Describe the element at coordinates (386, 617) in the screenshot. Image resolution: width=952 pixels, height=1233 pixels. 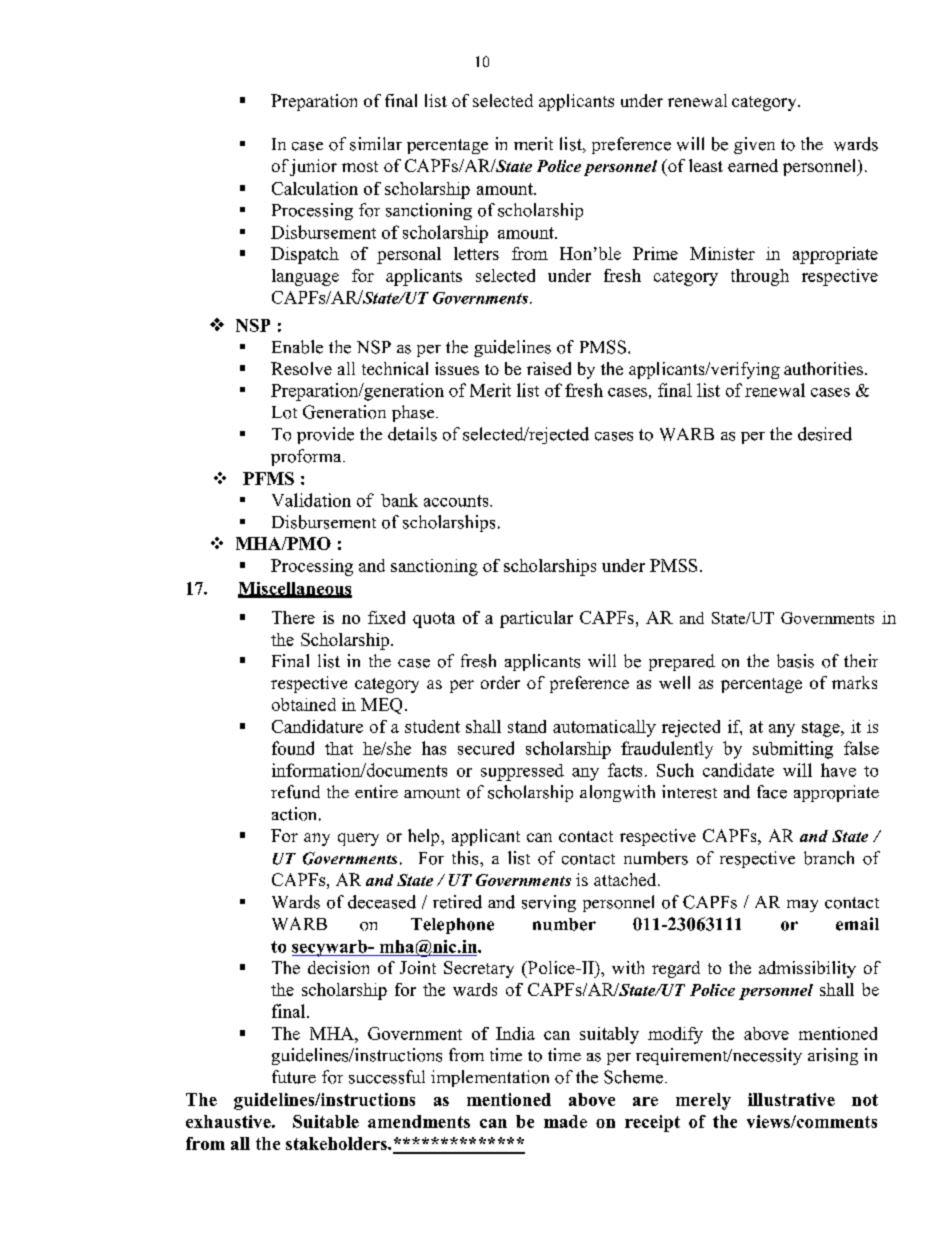
I see `fixed` at that location.
